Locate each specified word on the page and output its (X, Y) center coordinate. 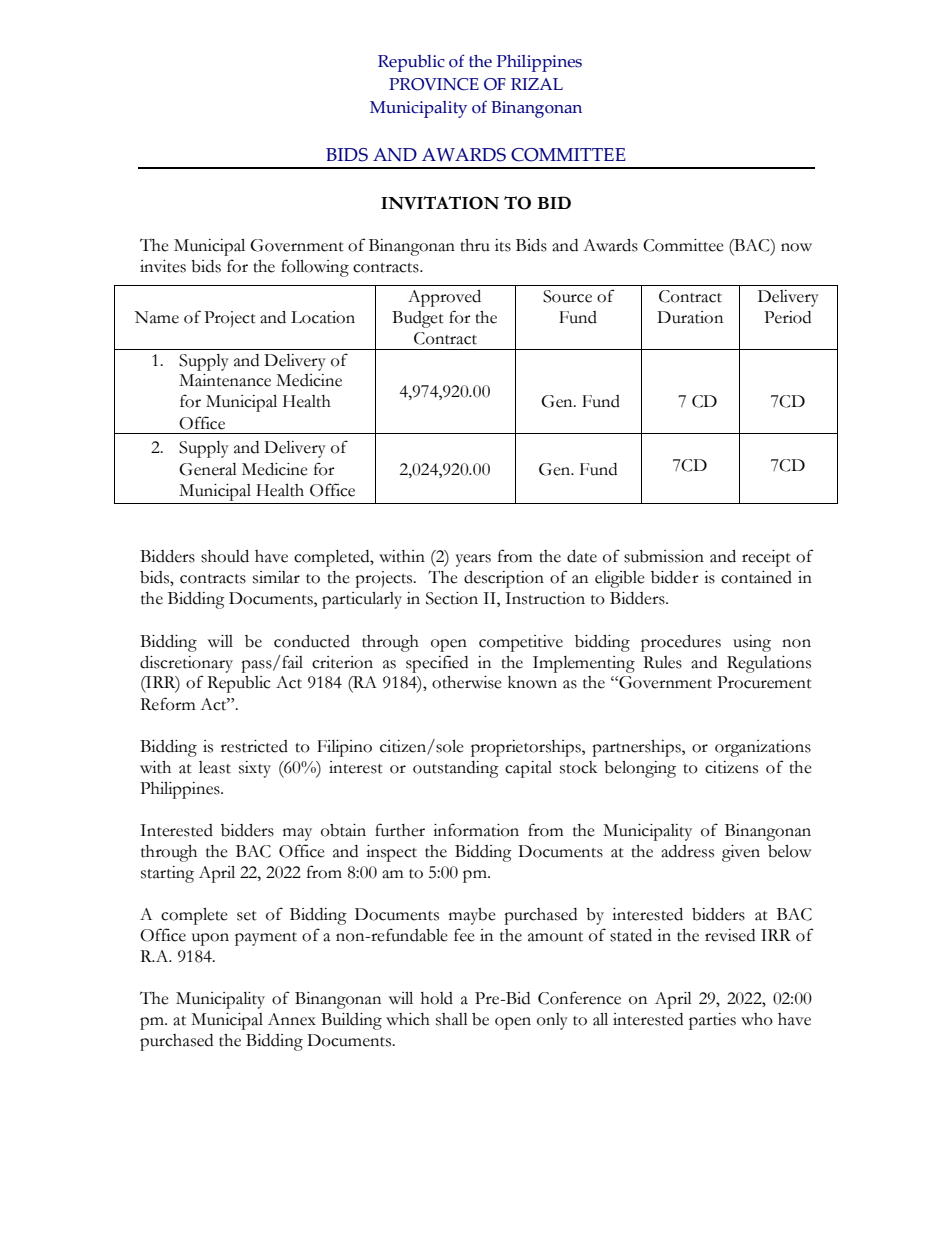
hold (437, 998)
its (503, 245)
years (473, 560)
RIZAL (537, 84)
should (225, 556)
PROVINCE (434, 84)
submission (664, 556)
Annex (292, 1019)
